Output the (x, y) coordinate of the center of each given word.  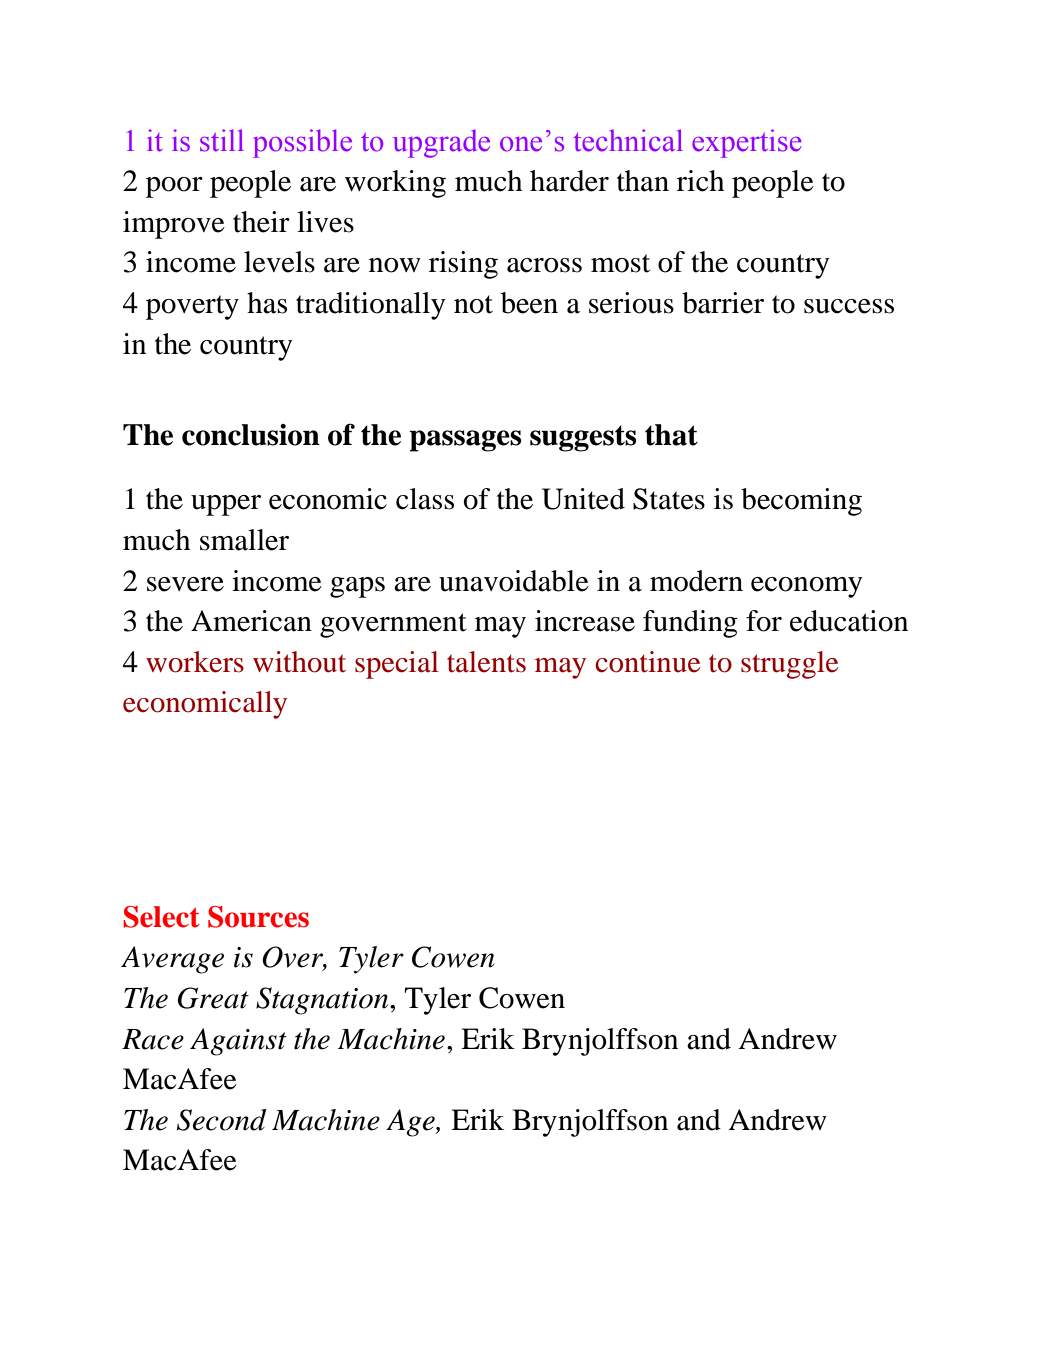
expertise (747, 143)
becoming (801, 502)
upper (226, 505)
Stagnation (323, 1001)
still (222, 140)
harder (569, 181)
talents (486, 662)
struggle (790, 665)
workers (195, 662)
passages (465, 441)
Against (238, 1042)
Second (222, 1120)
